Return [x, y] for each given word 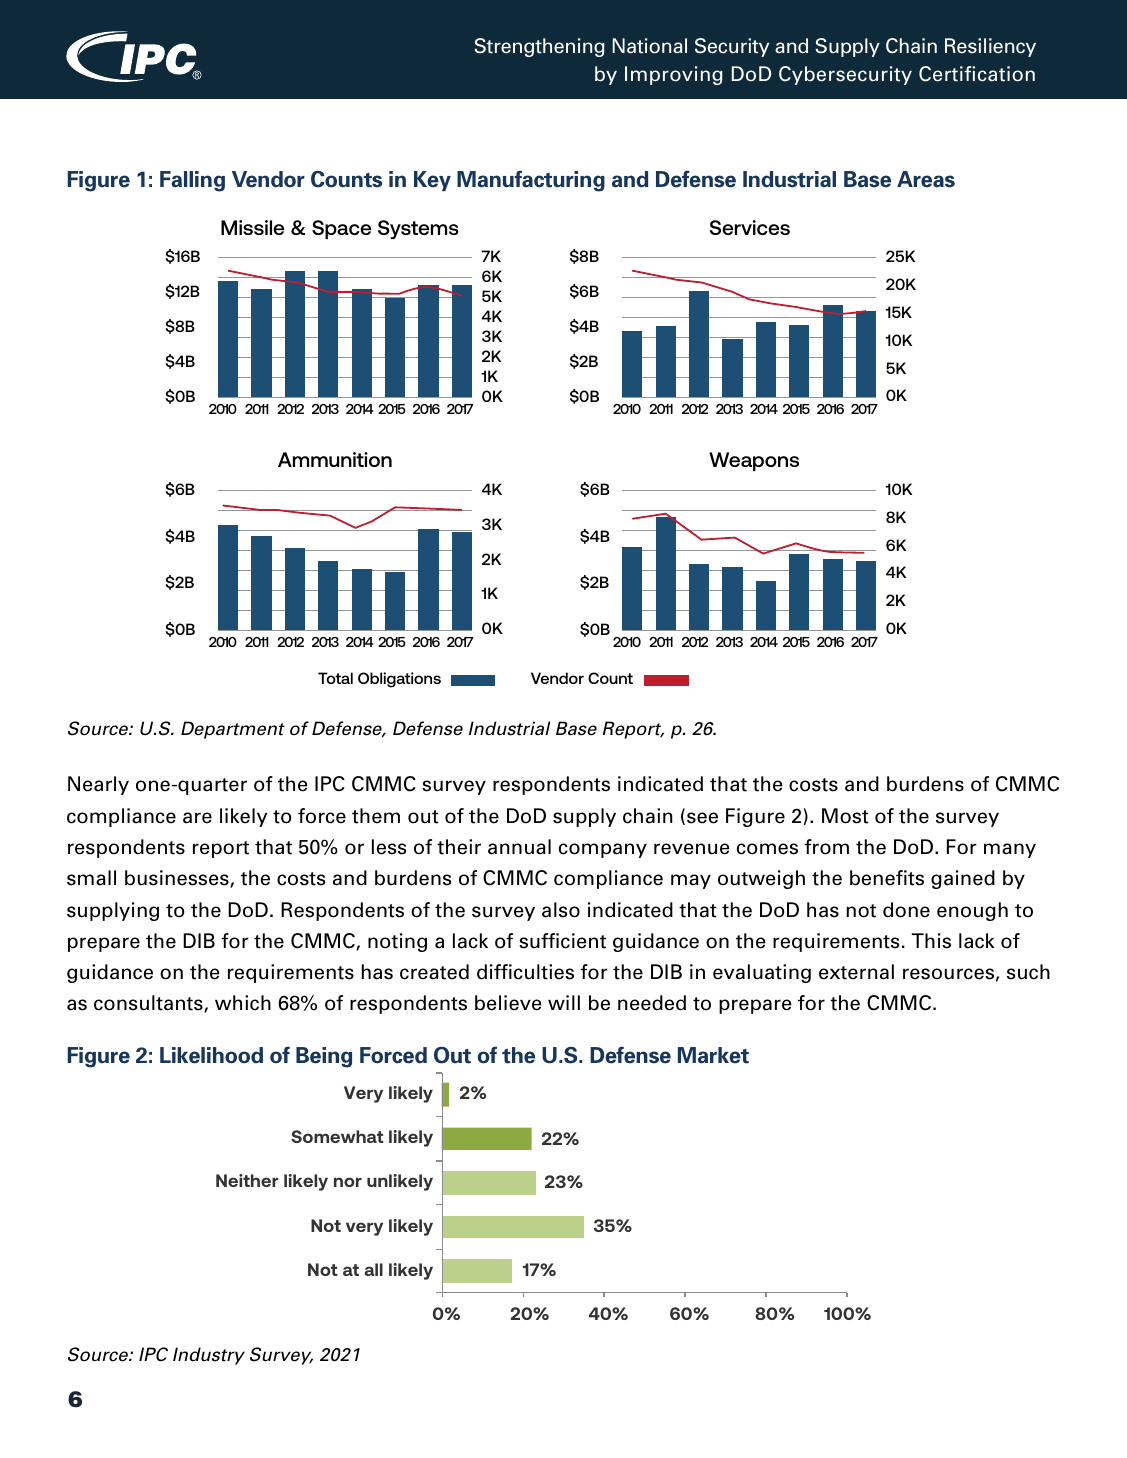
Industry [209, 1356]
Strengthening [539, 47]
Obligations [399, 680]
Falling [192, 181]
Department [233, 730]
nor [348, 1182]
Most [845, 816]
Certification [977, 74]
